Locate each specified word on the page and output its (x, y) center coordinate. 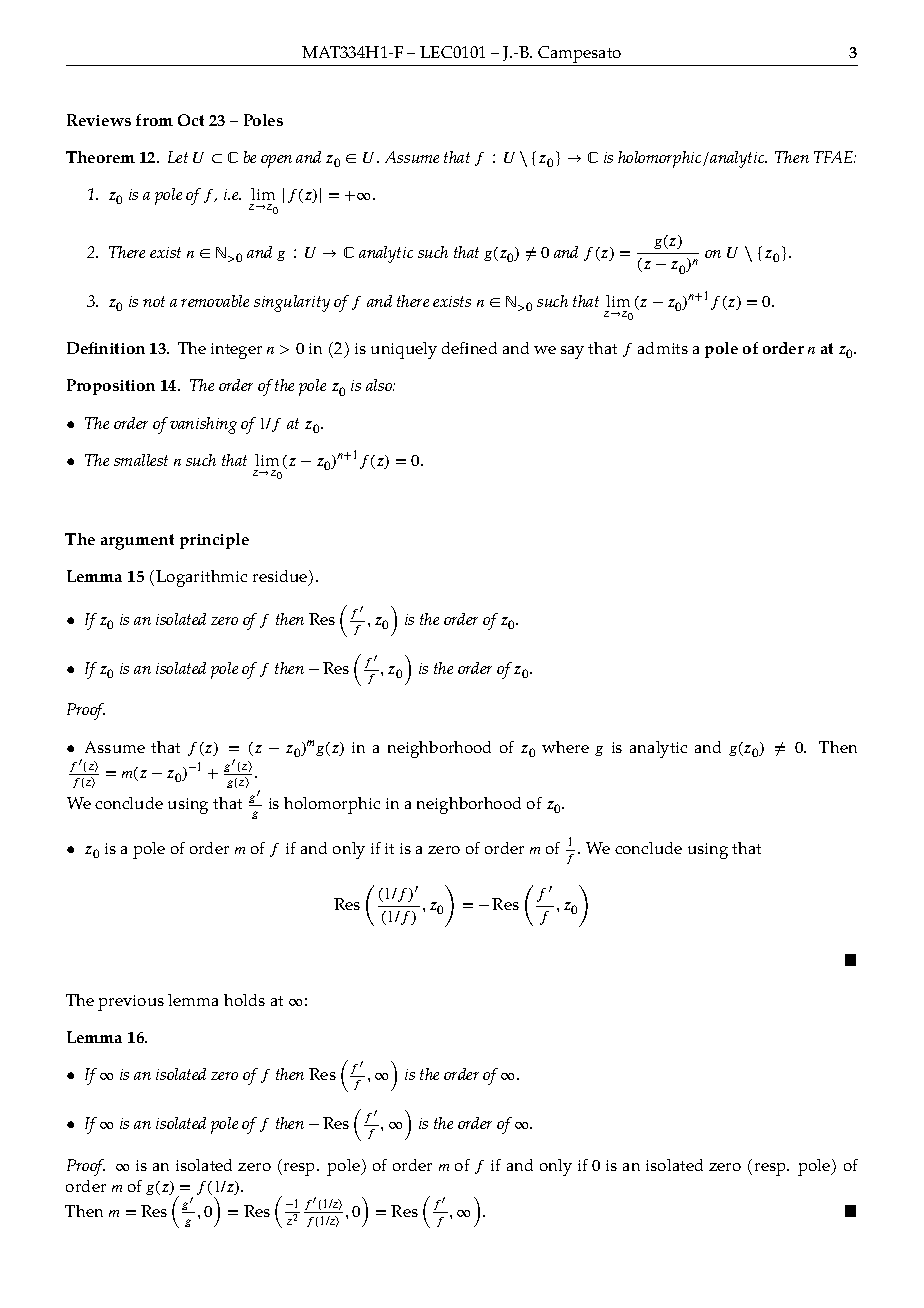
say (572, 352)
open (276, 161)
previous (131, 1003)
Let (178, 157)
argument (137, 542)
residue (281, 578)
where (565, 747)
